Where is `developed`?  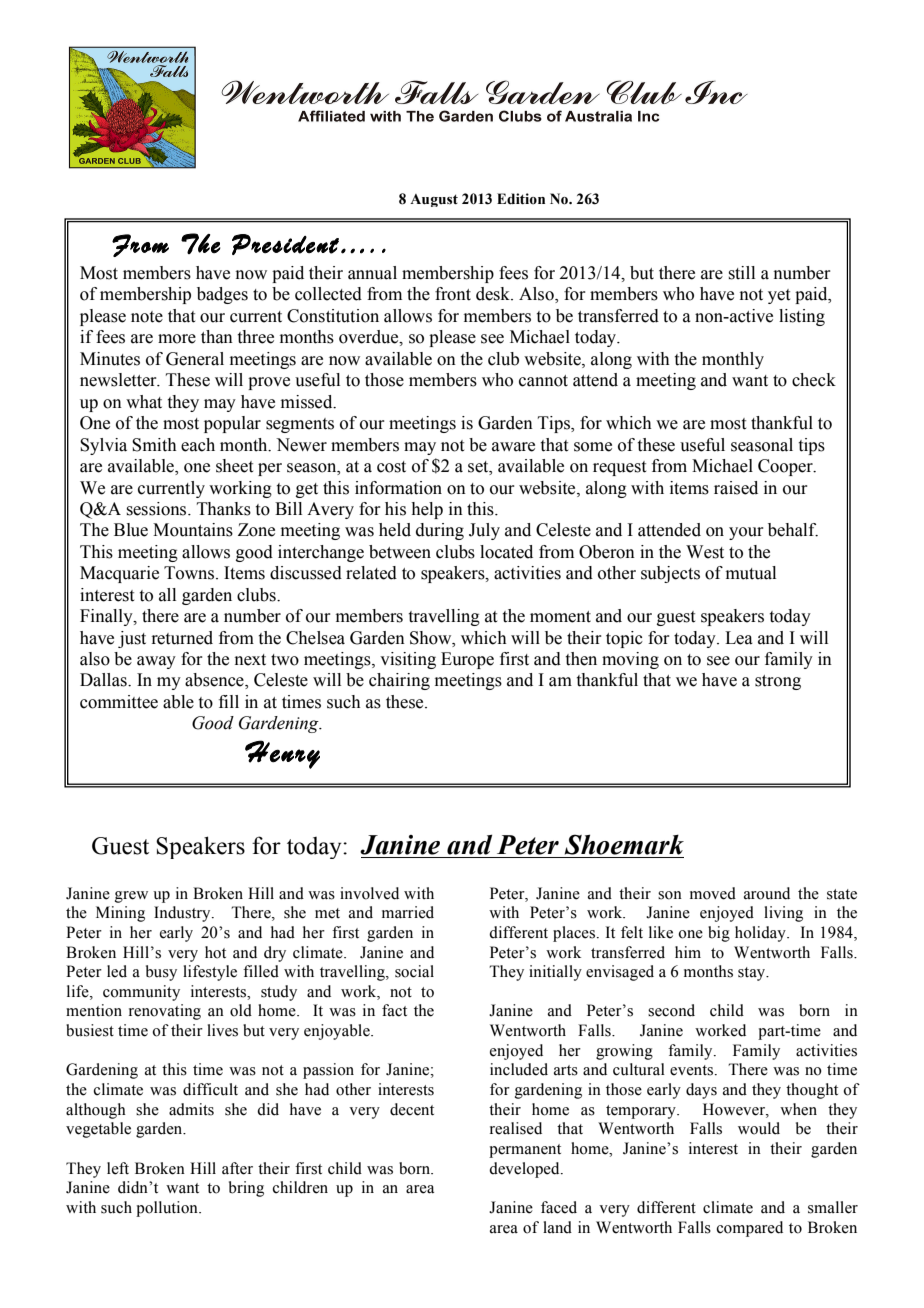 developed is located at coordinates (525, 1170).
